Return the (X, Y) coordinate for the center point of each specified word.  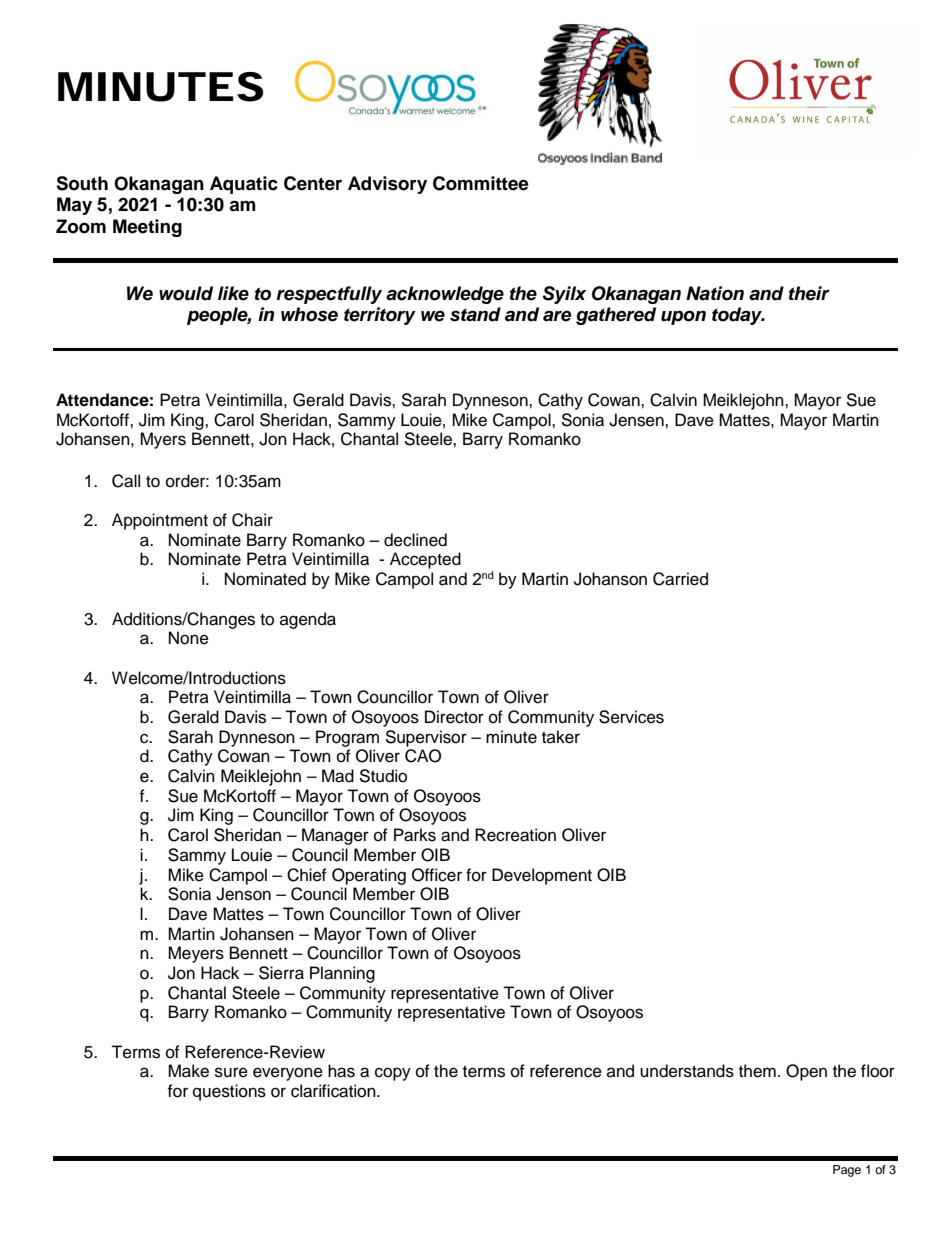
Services (631, 717)
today (738, 316)
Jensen (637, 420)
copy (393, 1074)
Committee (481, 183)
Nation (715, 293)
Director (454, 717)
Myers (163, 440)
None (189, 638)
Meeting (147, 228)
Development (542, 876)
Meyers (196, 954)
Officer (437, 875)
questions (229, 1092)
